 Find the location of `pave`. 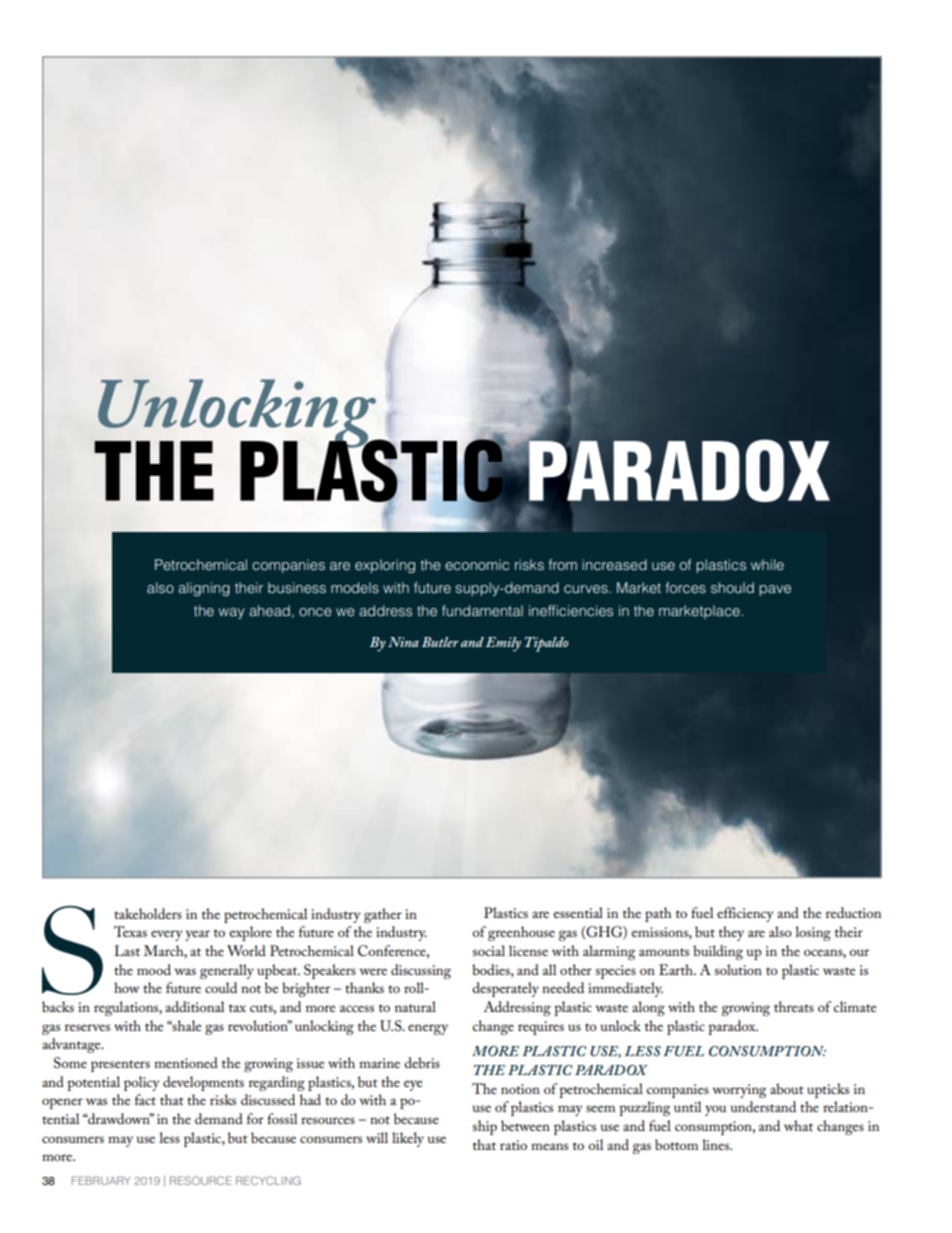

pave is located at coordinates (775, 590).
